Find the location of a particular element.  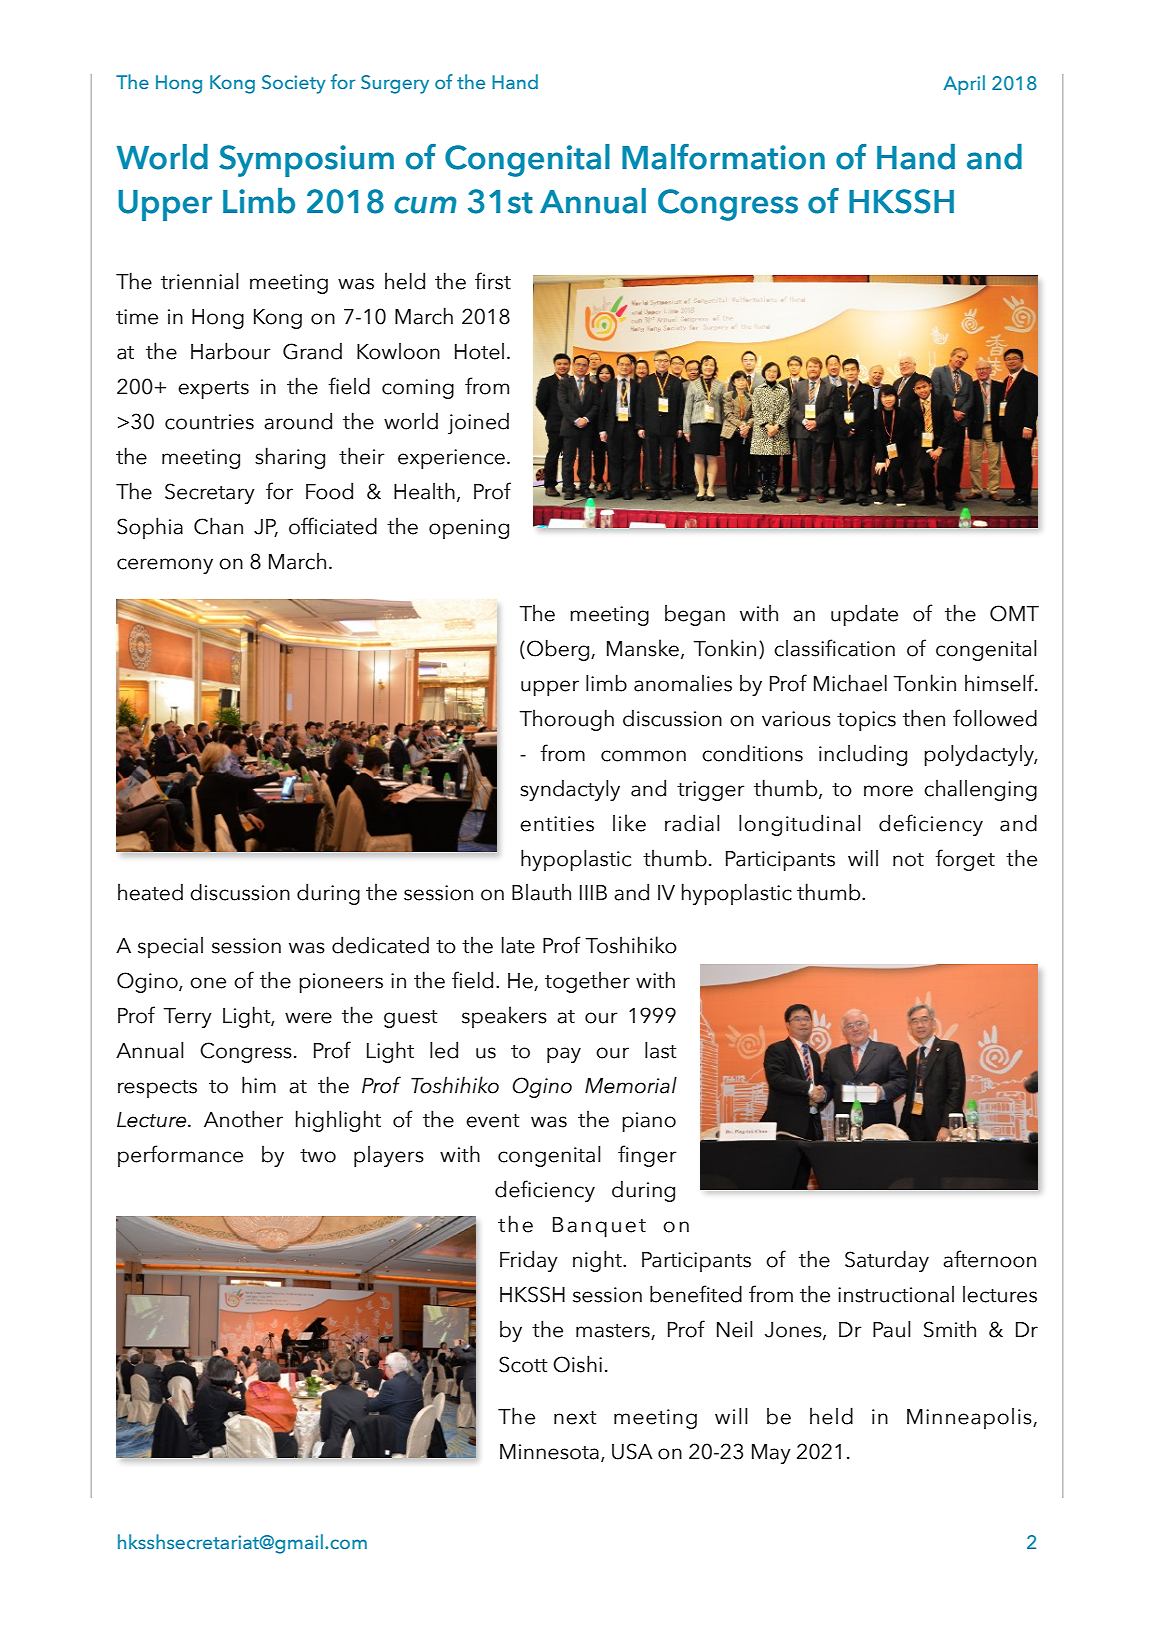

Saturday is located at coordinates (887, 1261).
